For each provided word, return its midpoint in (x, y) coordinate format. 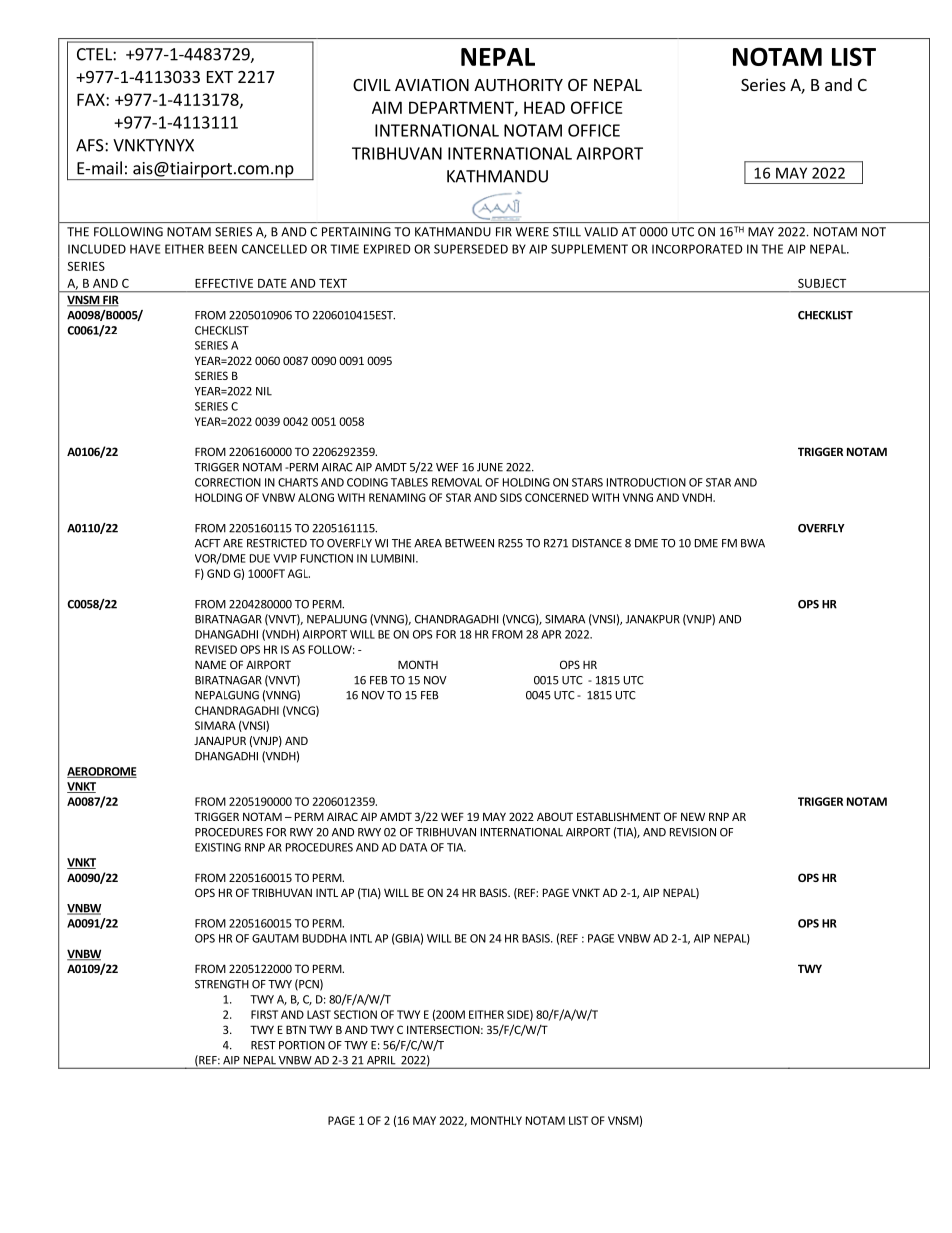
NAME (210, 664)
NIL (264, 391)
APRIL (381, 1060)
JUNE (490, 467)
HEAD (544, 107)
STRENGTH (222, 984)
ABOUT (555, 816)
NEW (693, 816)
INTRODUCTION (646, 482)
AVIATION (432, 85)
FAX (92, 99)
